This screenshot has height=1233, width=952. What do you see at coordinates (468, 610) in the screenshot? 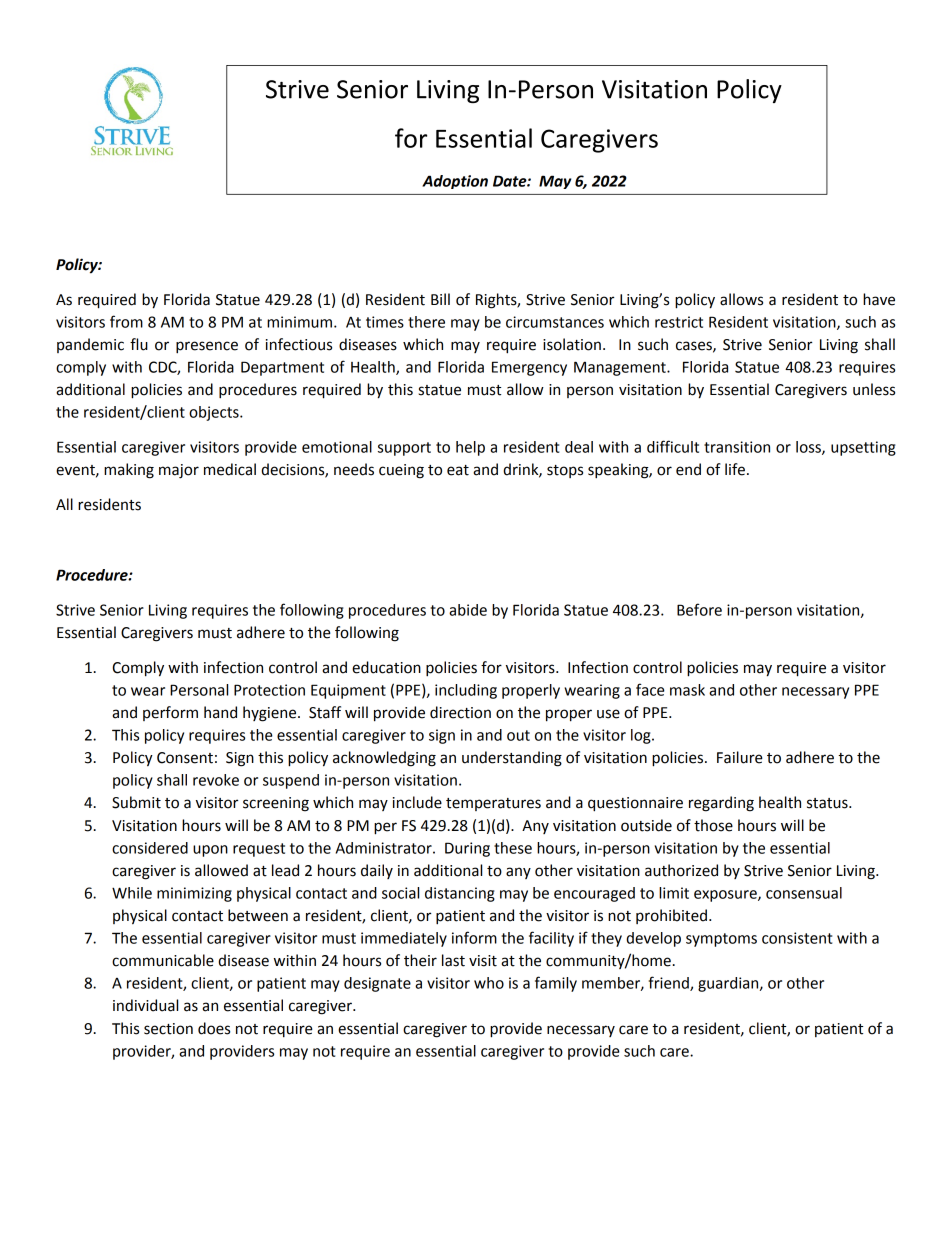
I see `abide` at bounding box center [468, 610].
